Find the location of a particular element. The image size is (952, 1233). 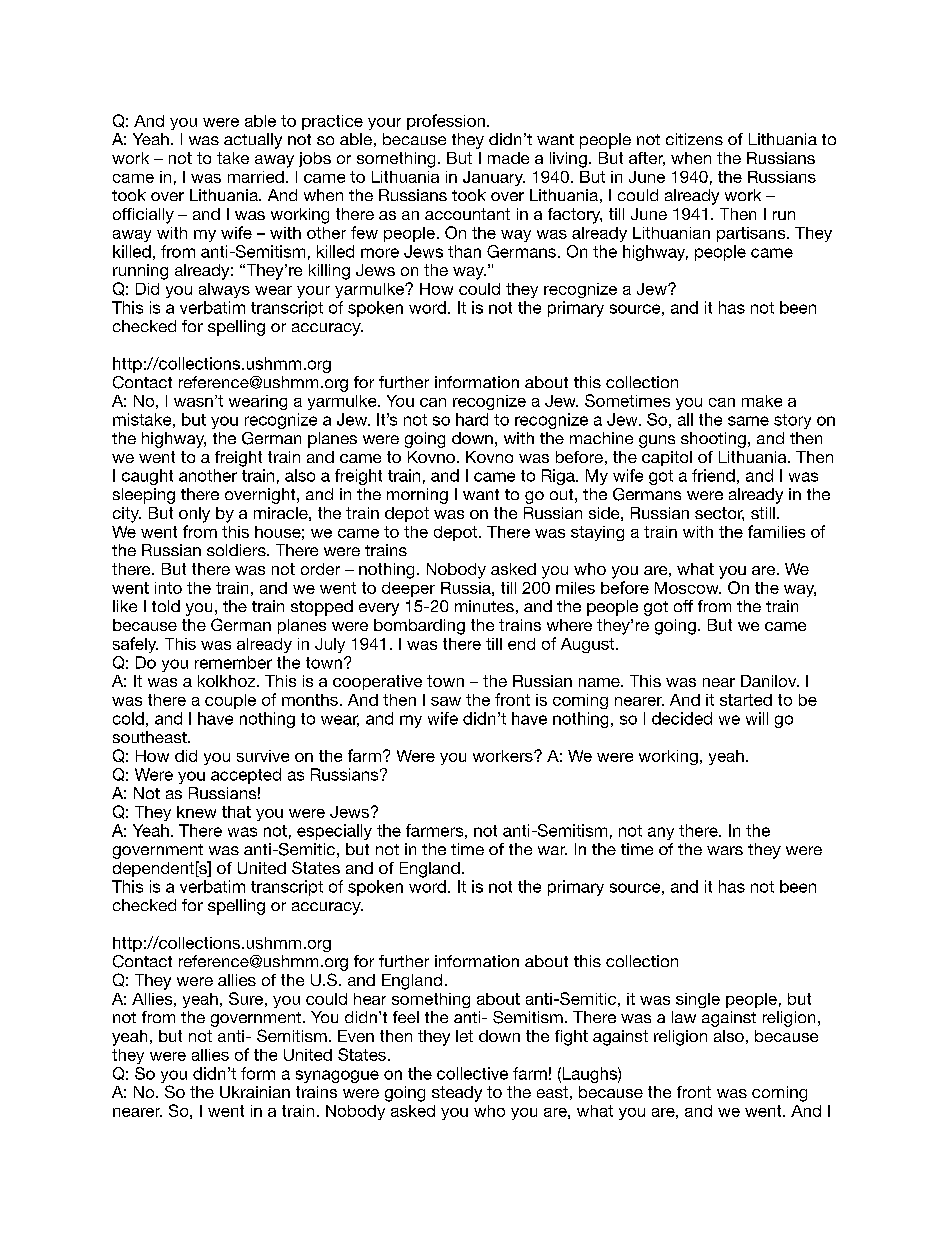

especially is located at coordinates (334, 832).
